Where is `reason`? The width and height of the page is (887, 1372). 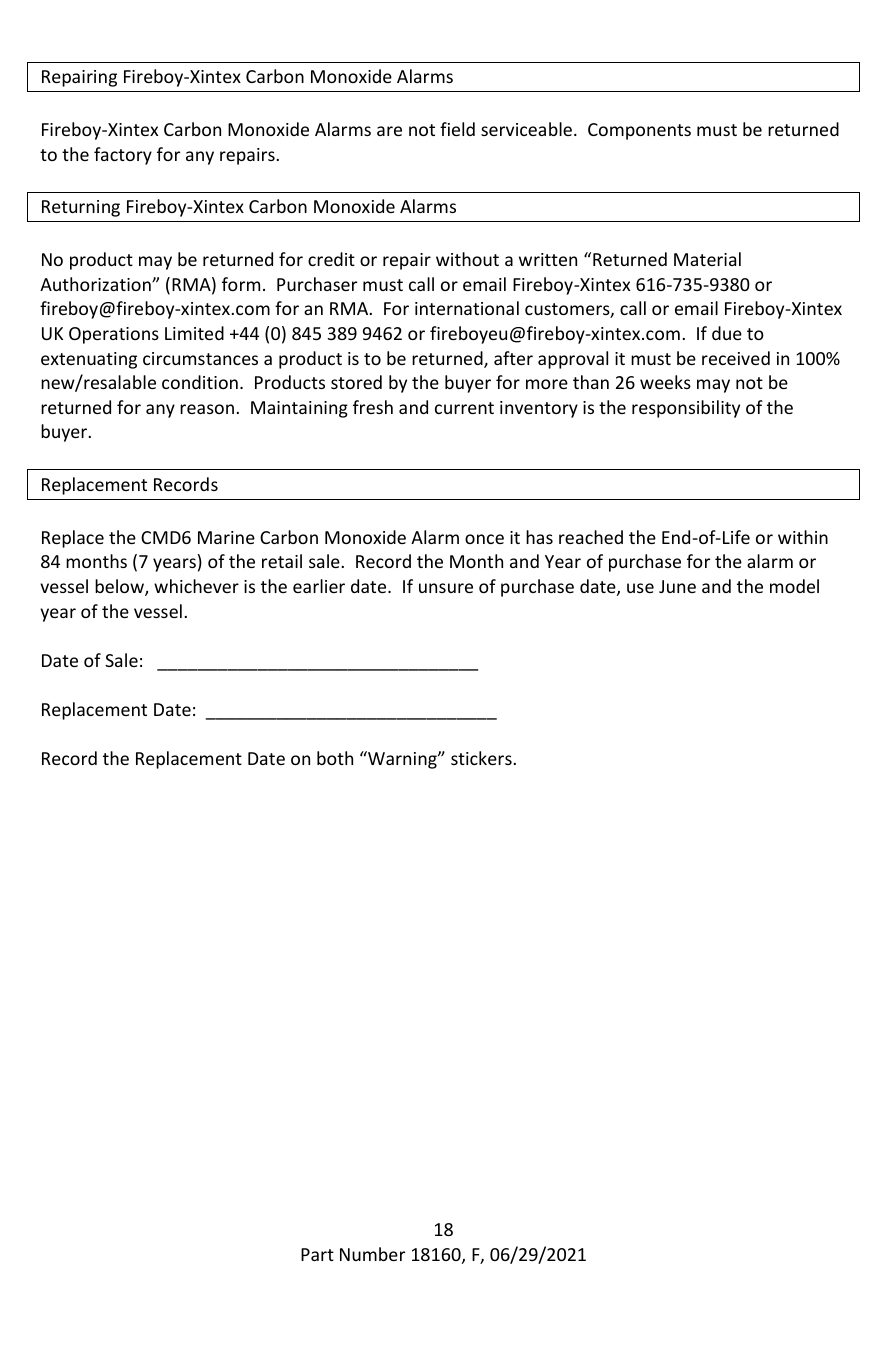
reason is located at coordinates (207, 409).
